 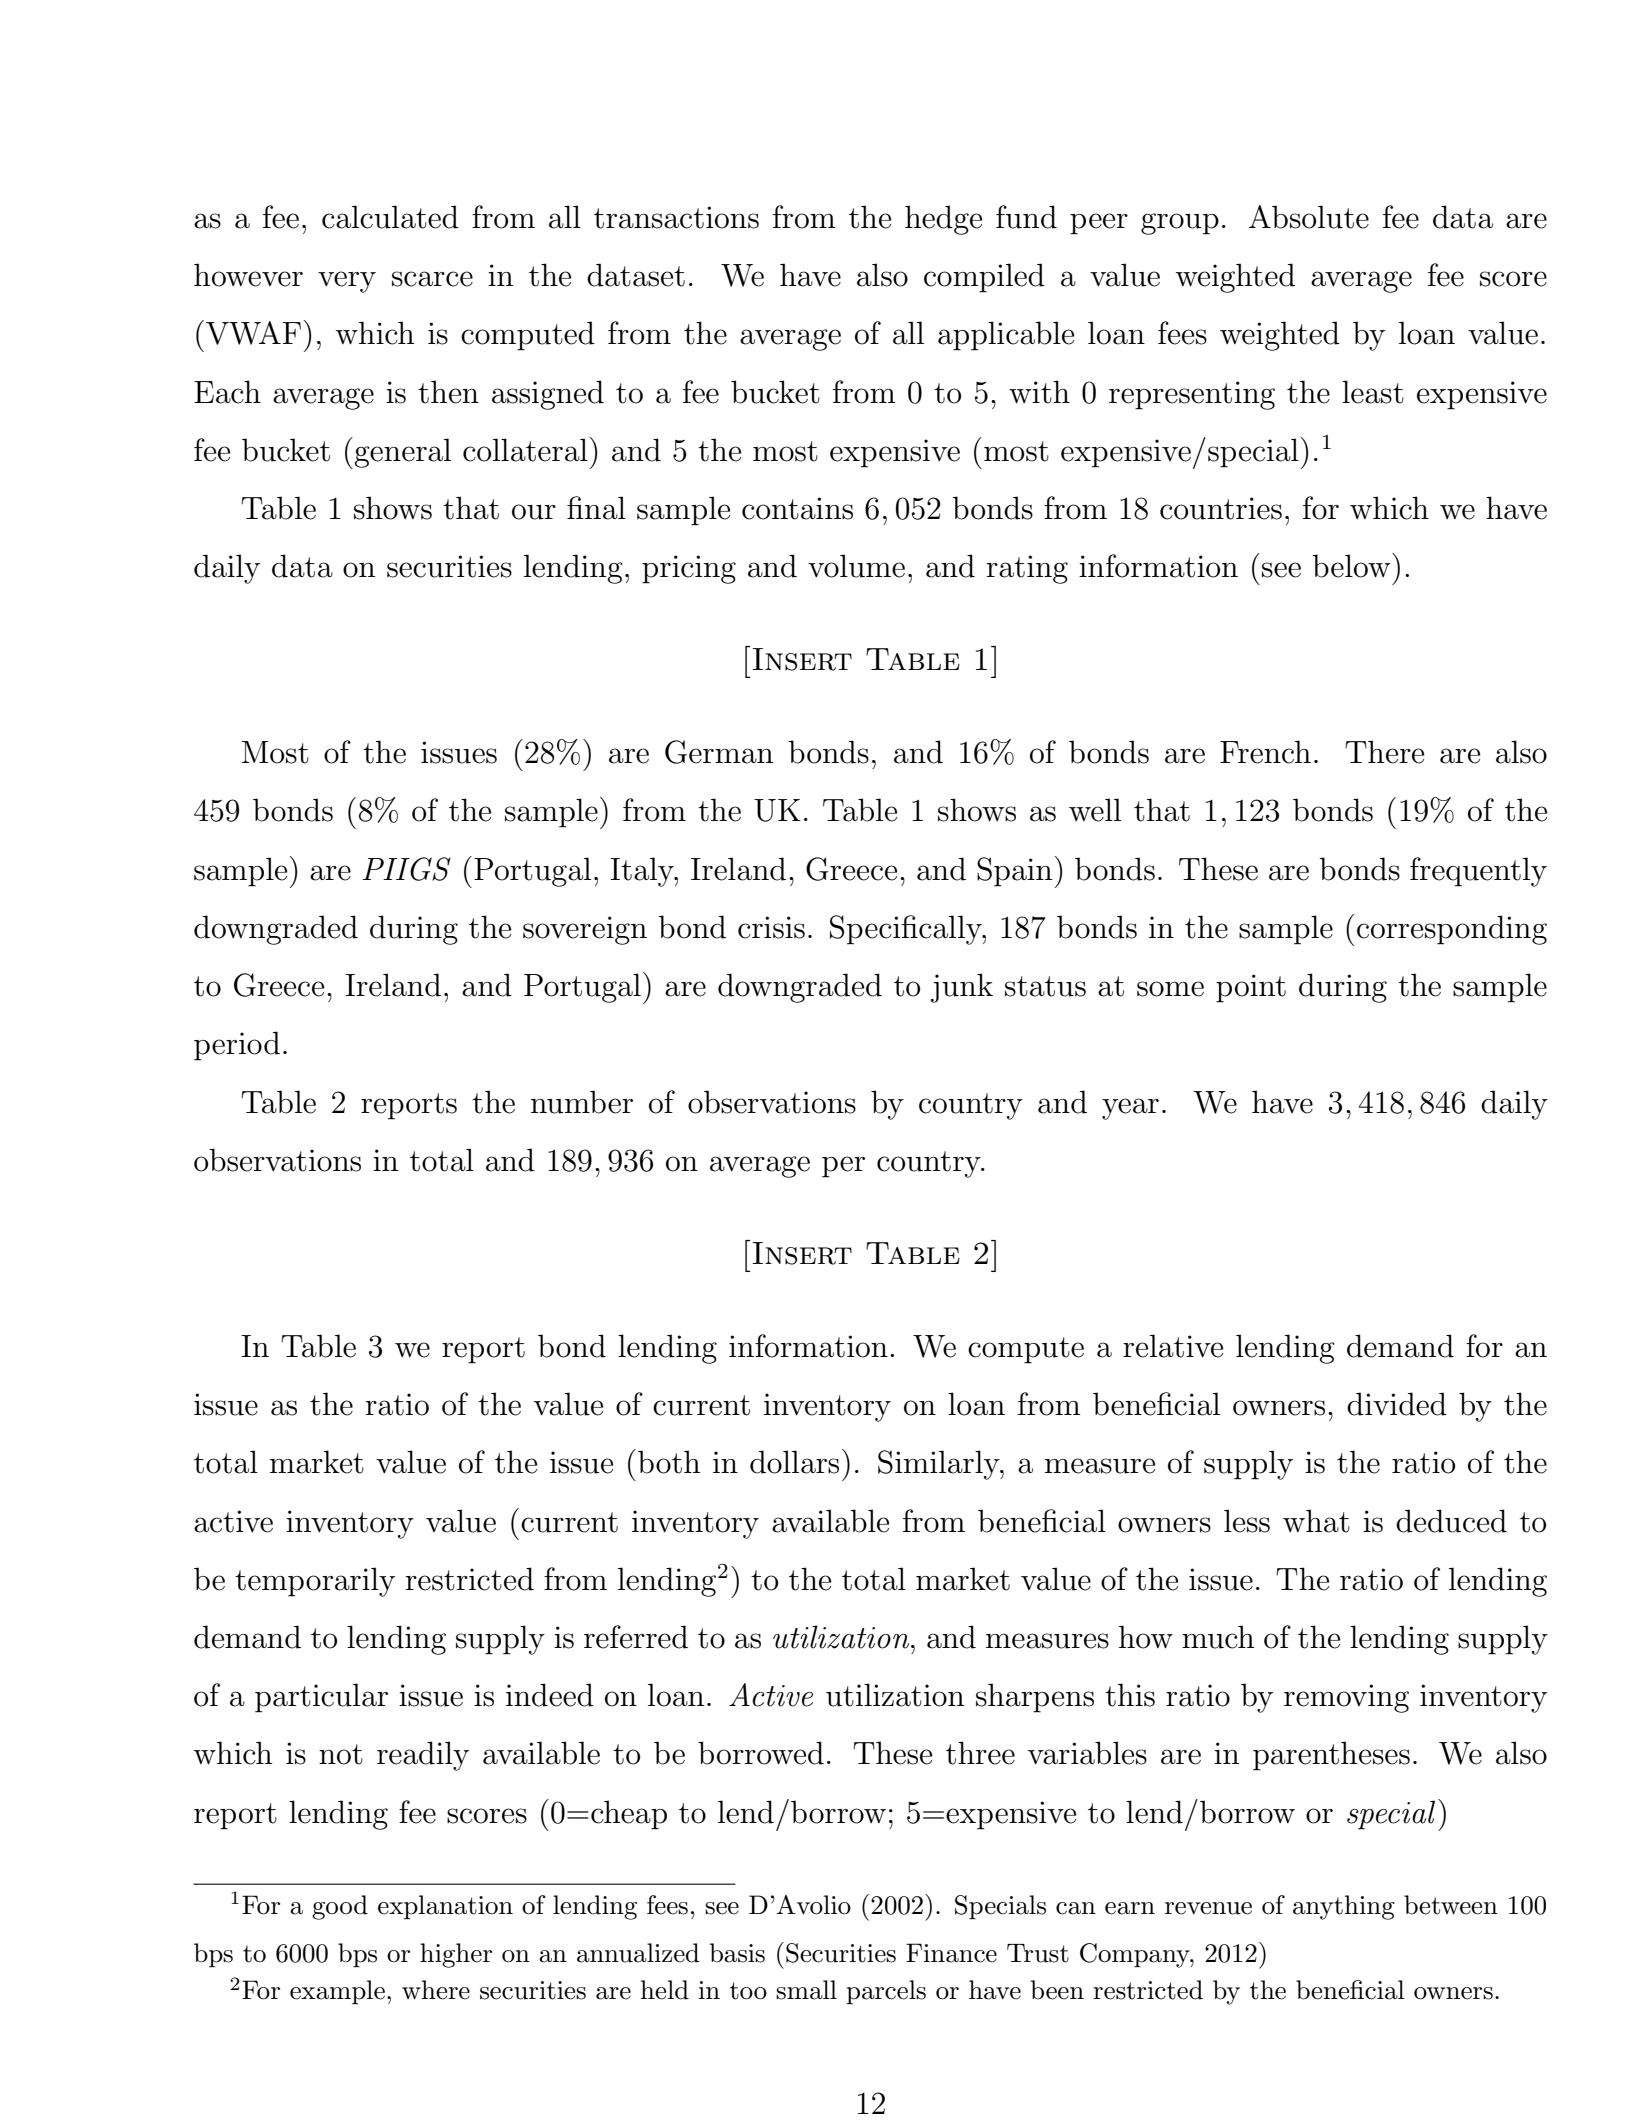 What do you see at coordinates (1316, 1521) in the image?
I see `what` at bounding box center [1316, 1521].
